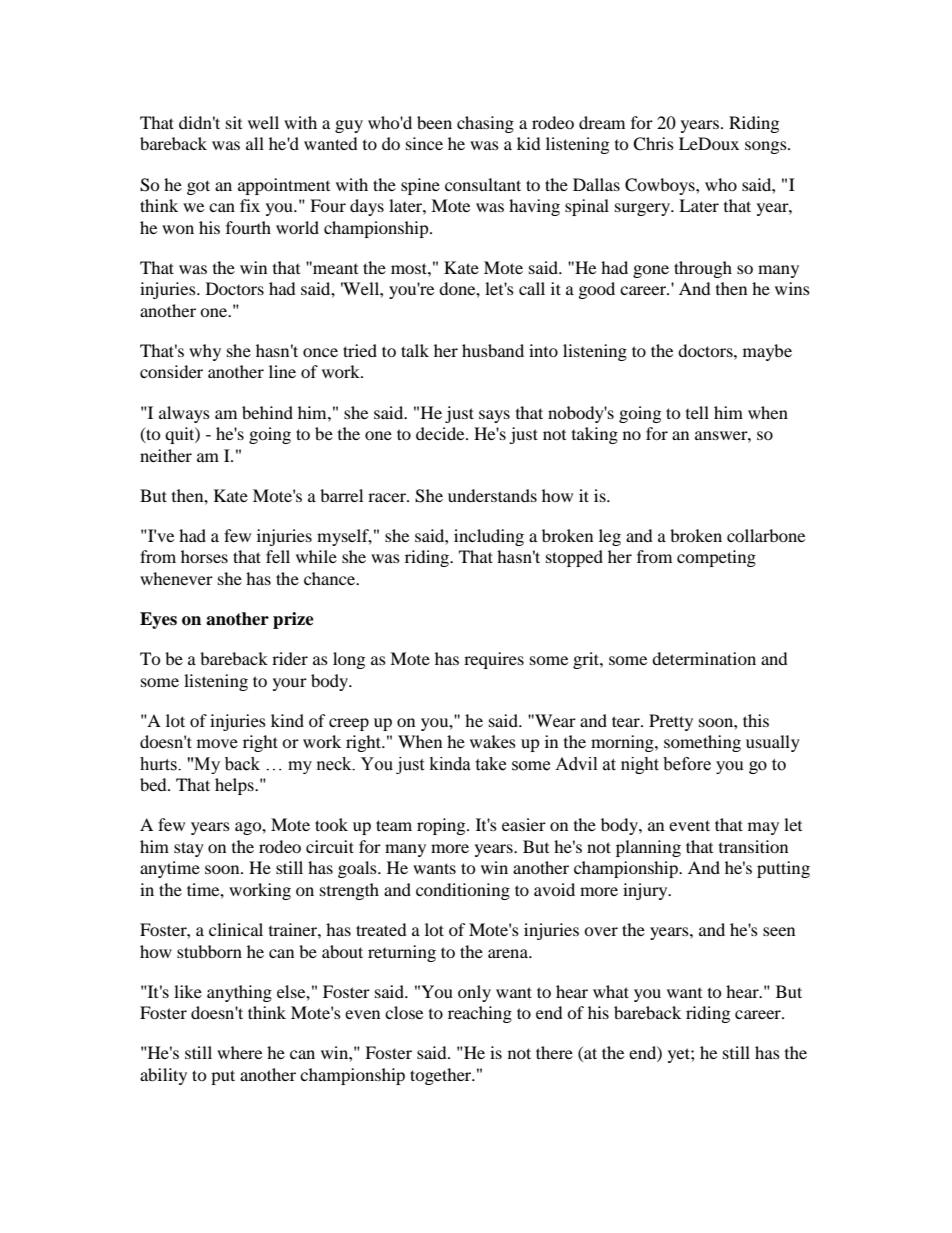  I want to click on reaching, so click(480, 1014).
